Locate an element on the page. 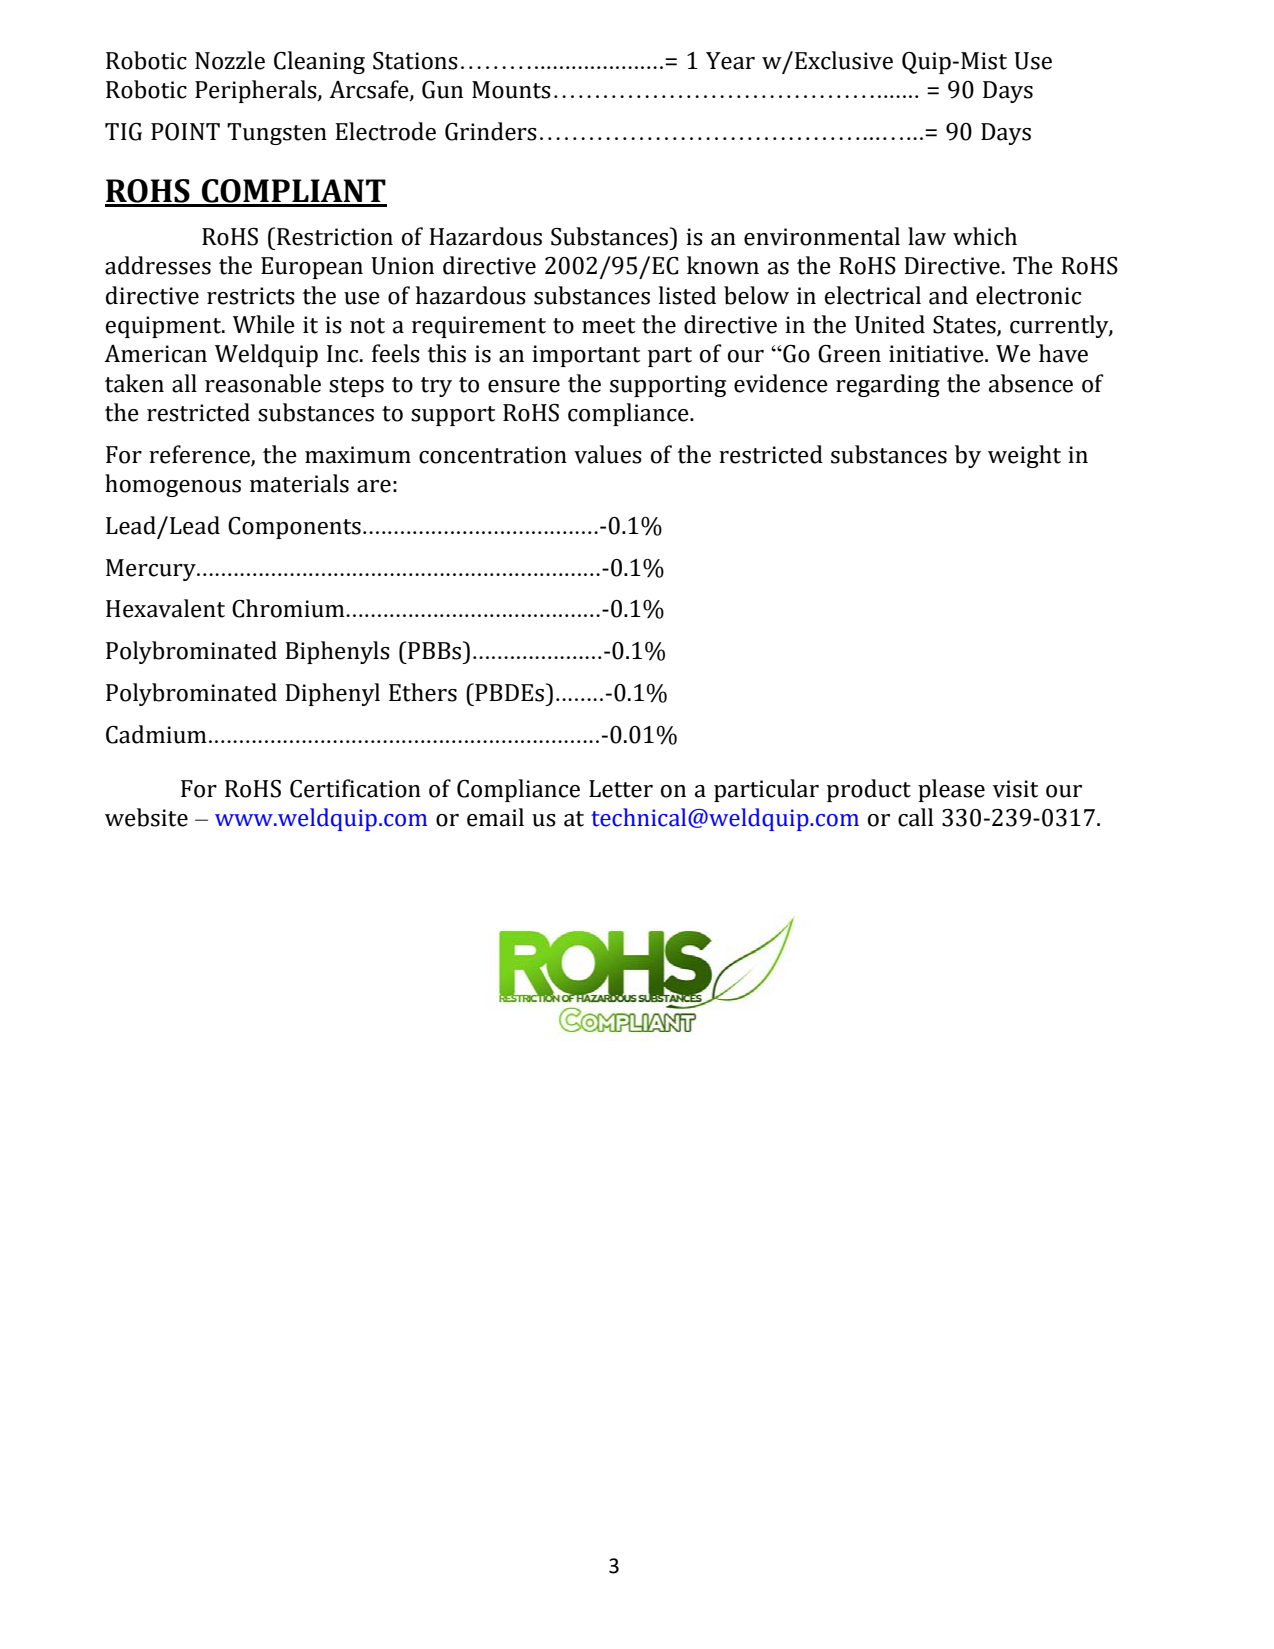 The height and width of the image is (1649, 1274). website is located at coordinates (146, 817).
